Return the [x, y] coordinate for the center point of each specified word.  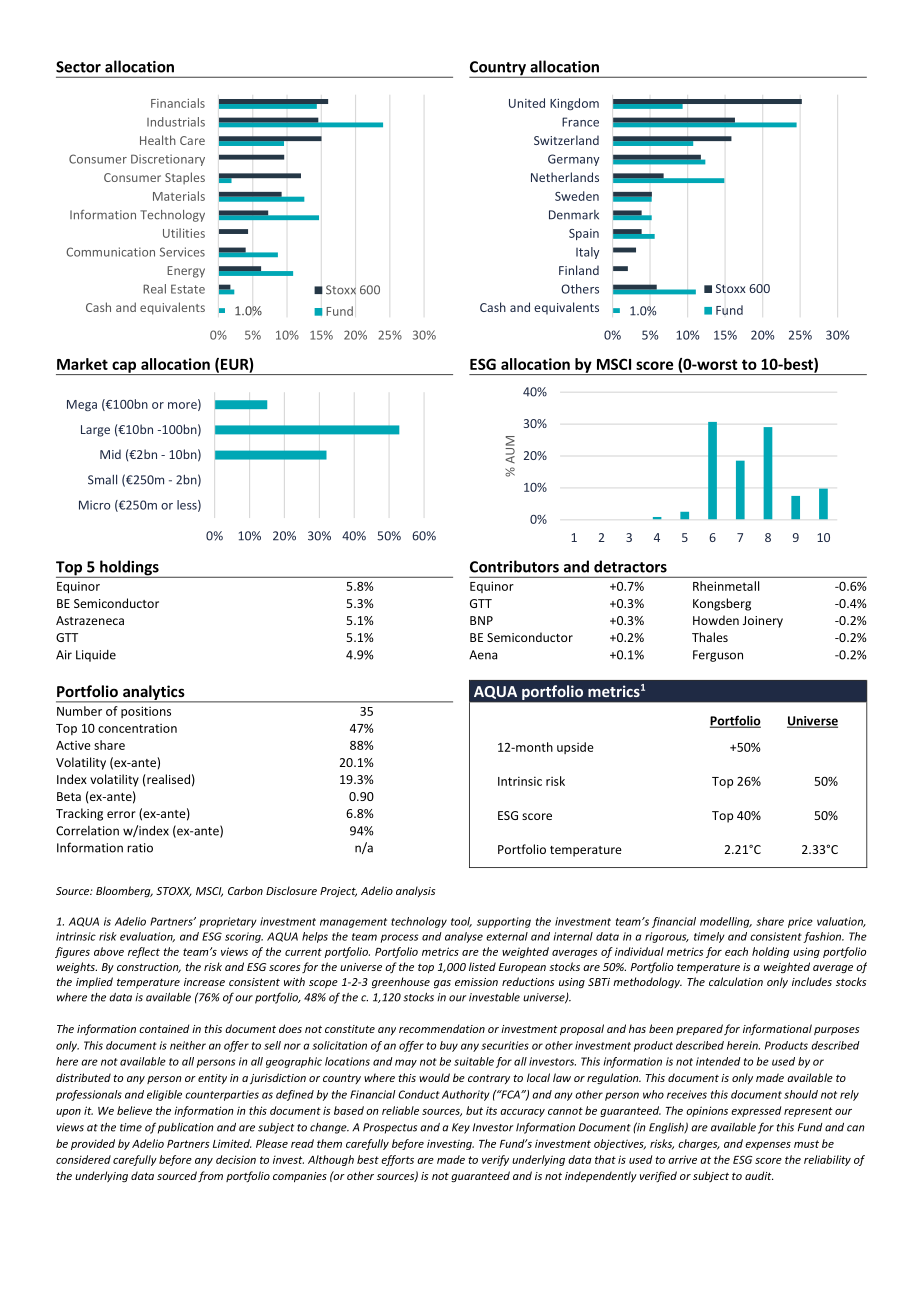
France [580, 122]
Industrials [176, 122]
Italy [587, 253]
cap [124, 368]
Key [461, 1128]
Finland [579, 270]
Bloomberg [124, 892]
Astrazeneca [90, 620]
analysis [415, 891]
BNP [481, 620]
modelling [726, 922]
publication [185, 1128]
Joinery [763, 622]
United [527, 103]
